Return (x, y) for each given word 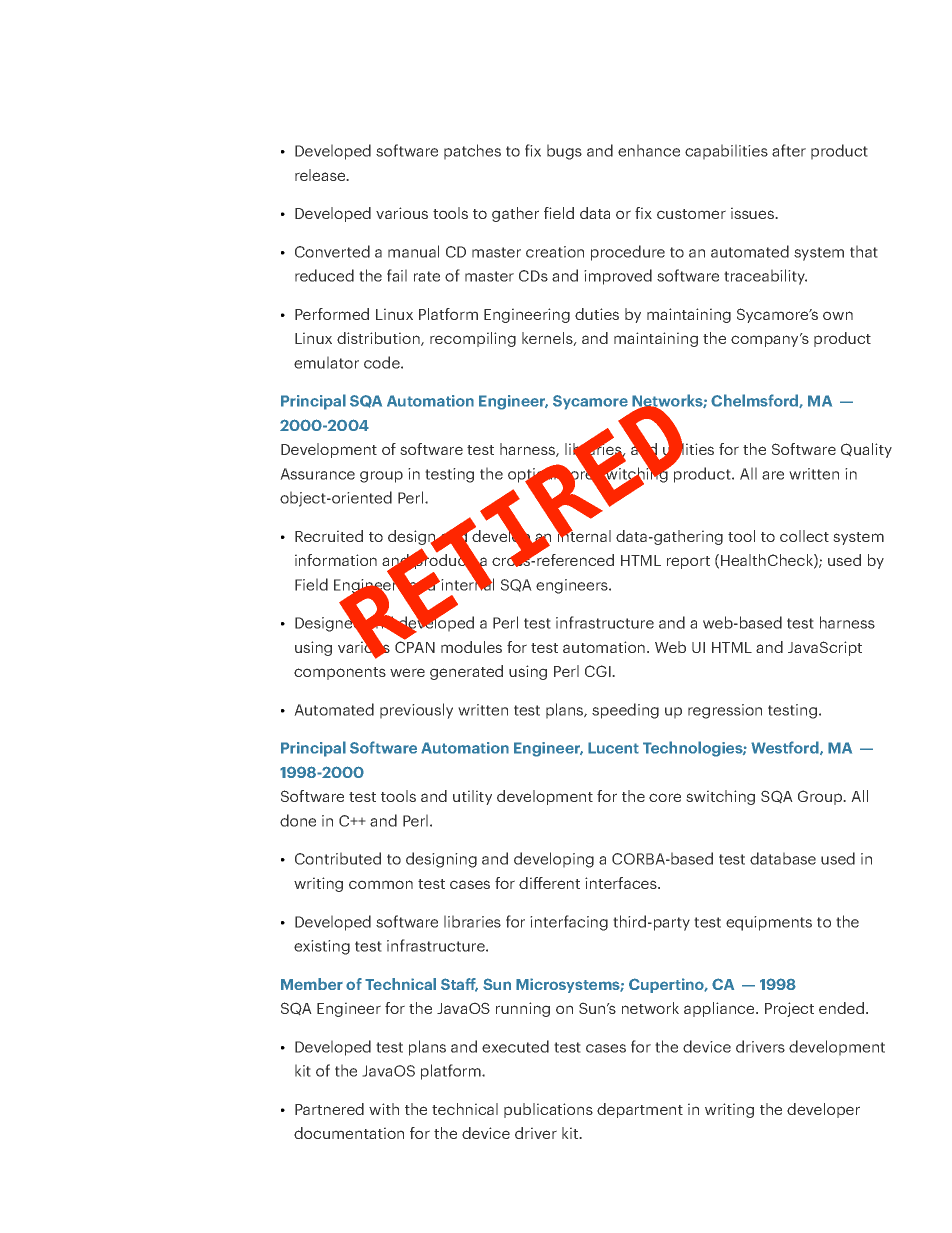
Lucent (613, 748)
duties (597, 314)
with (384, 1109)
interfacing (569, 923)
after (789, 150)
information (336, 560)
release (321, 175)
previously (416, 711)
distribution (379, 339)
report (688, 562)
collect (804, 536)
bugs (564, 152)
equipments (769, 923)
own (838, 315)
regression (725, 711)
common (381, 884)
